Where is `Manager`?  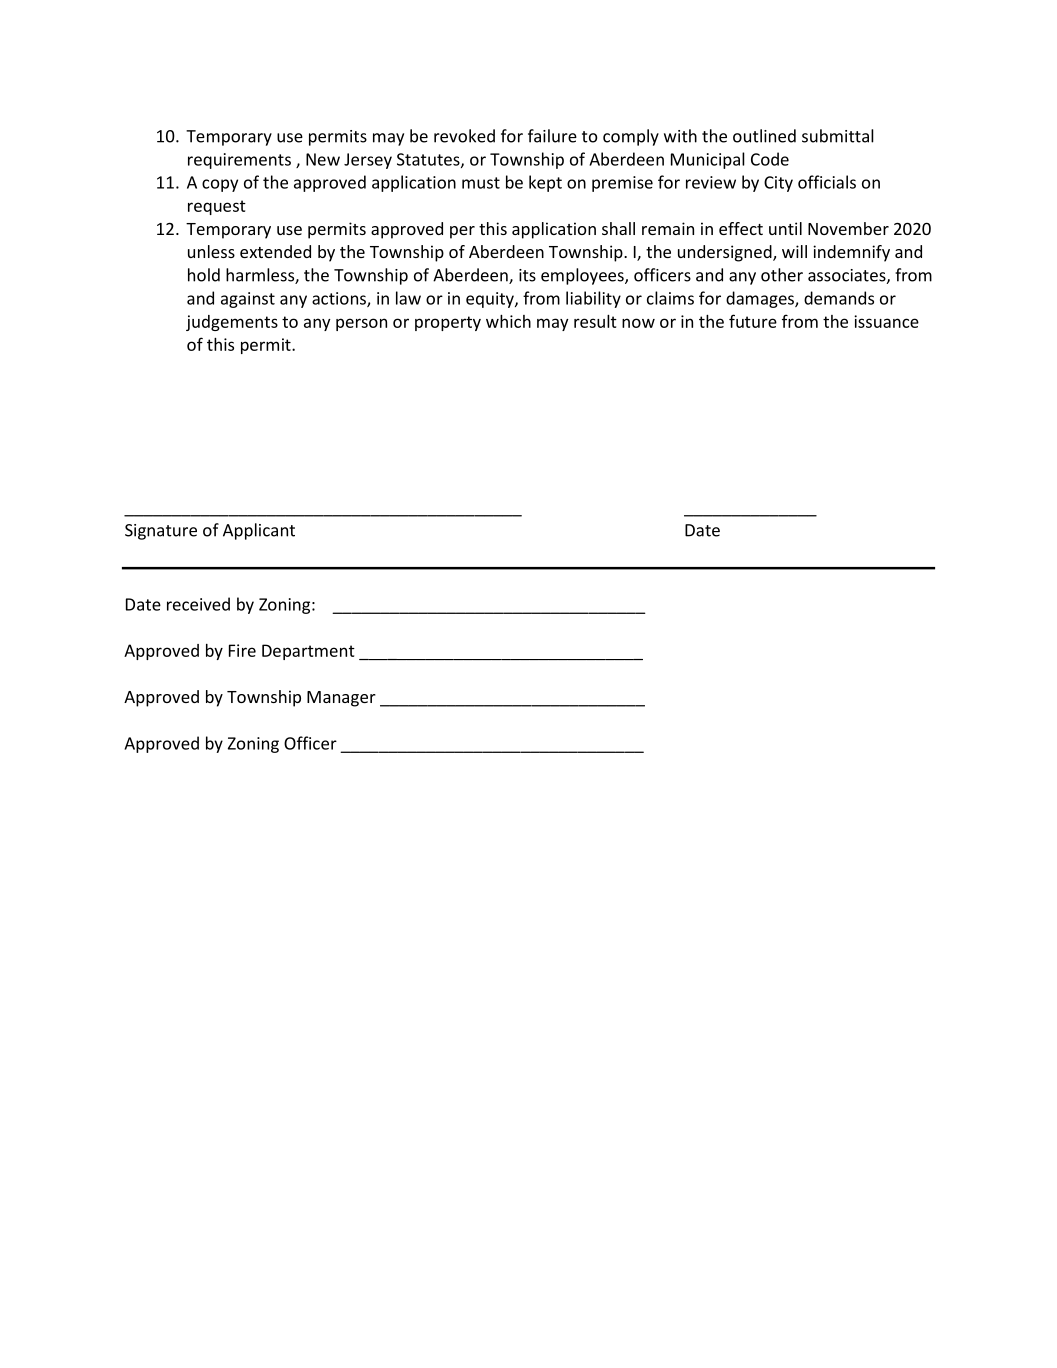
Manager is located at coordinates (341, 699).
